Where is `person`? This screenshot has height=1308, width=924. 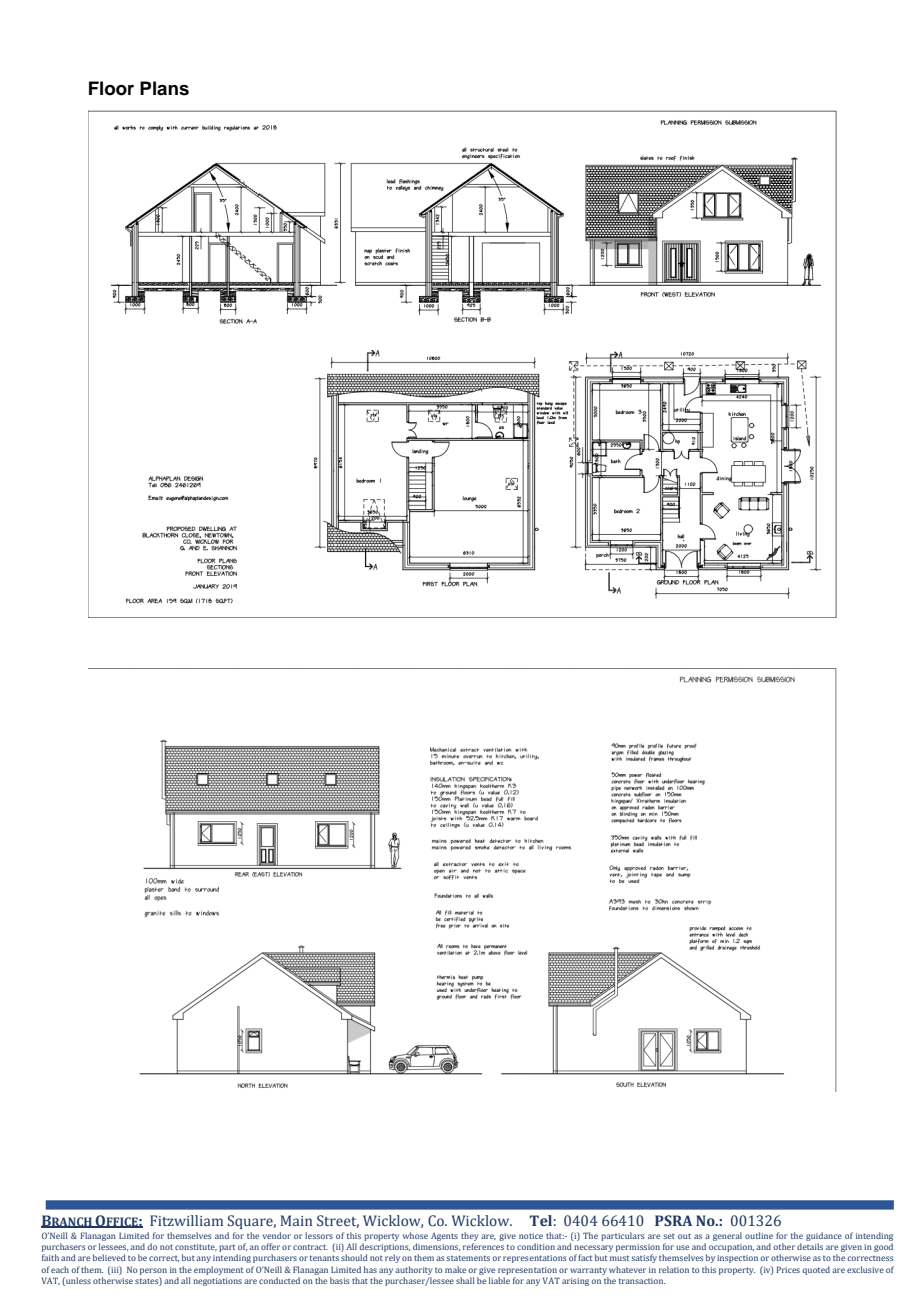
person is located at coordinates (153, 1271).
